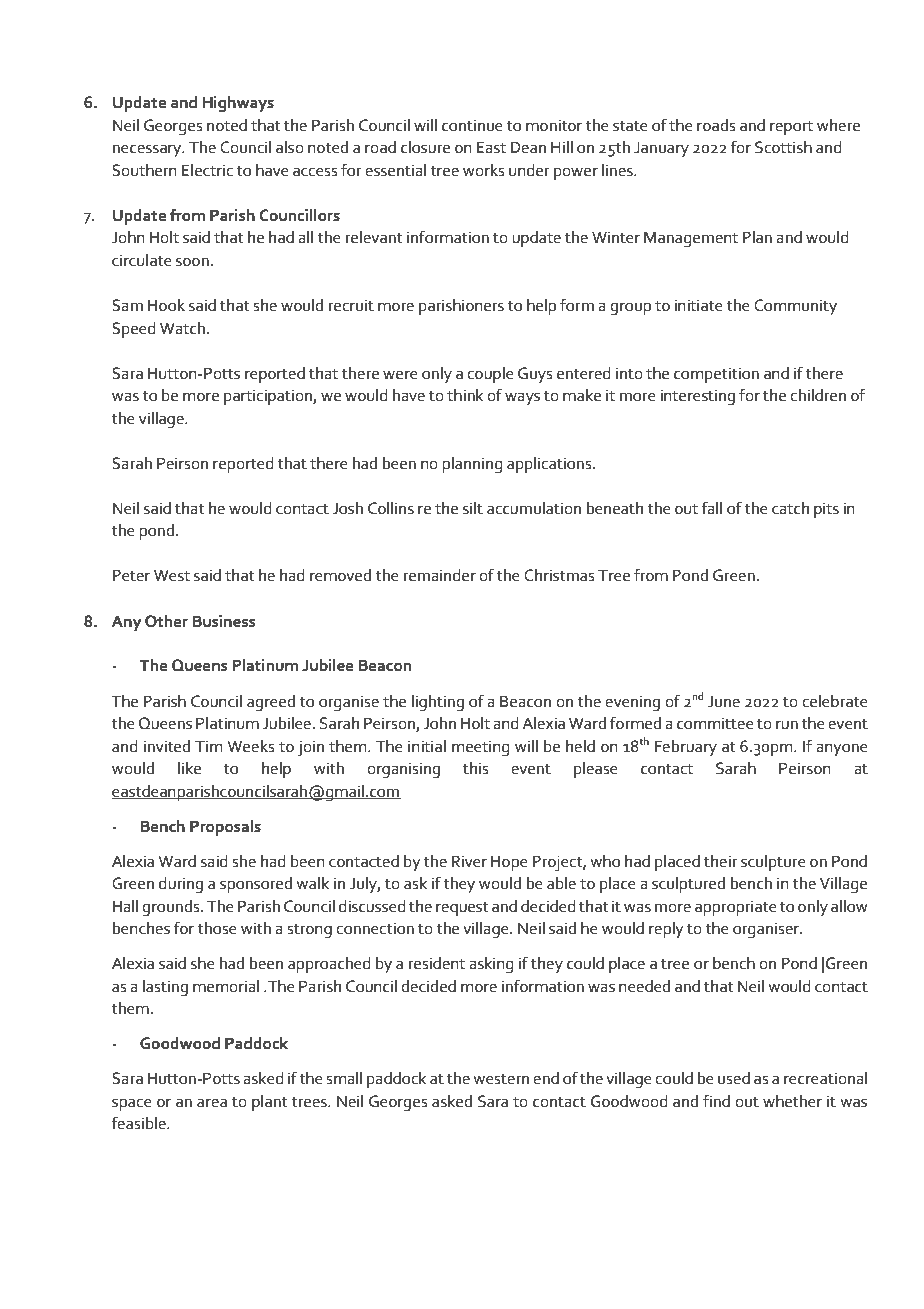 This screenshot has width=924, height=1309. I want to click on Electric, so click(207, 170).
